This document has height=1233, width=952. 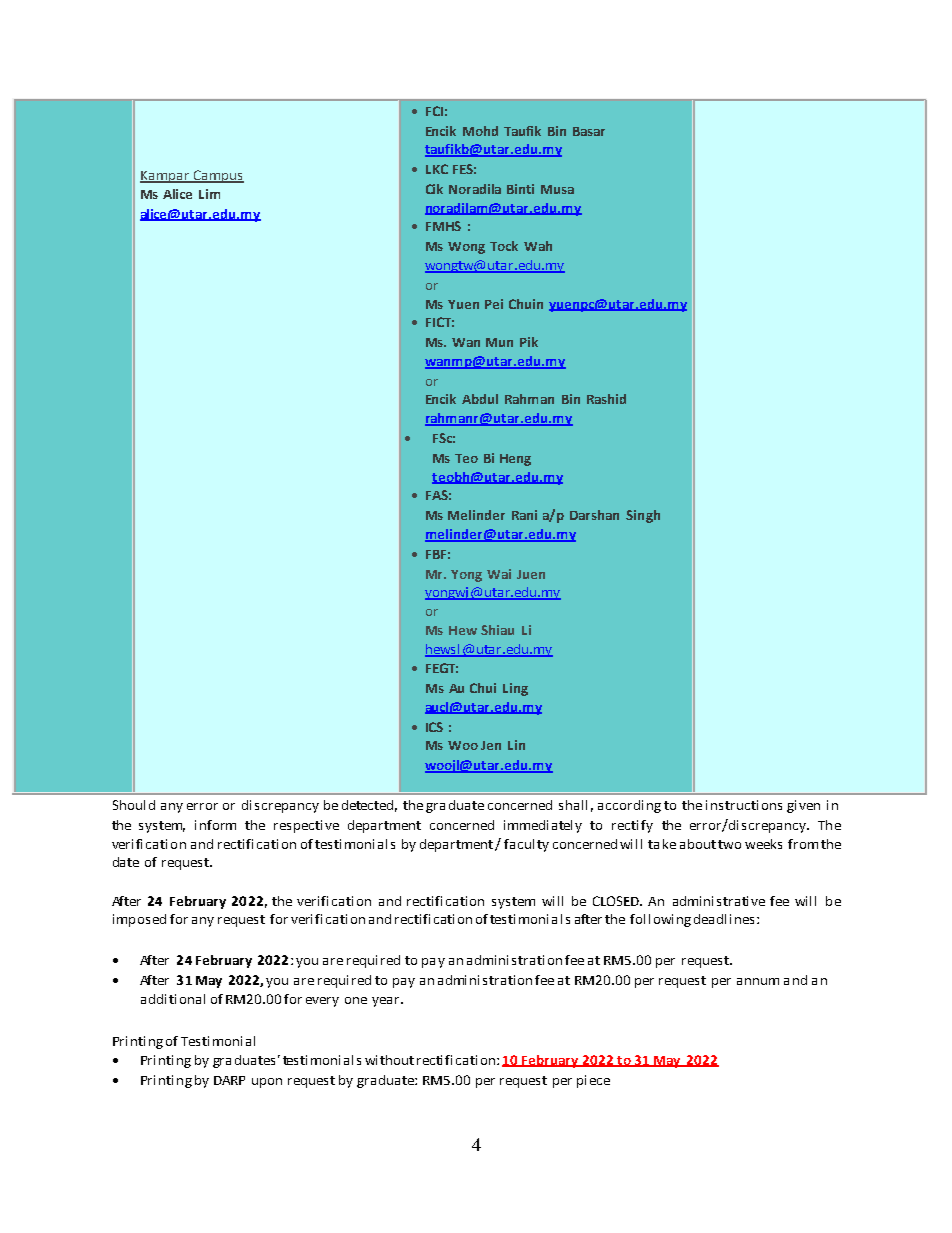 I want to click on Heng, so click(x=515, y=460).
